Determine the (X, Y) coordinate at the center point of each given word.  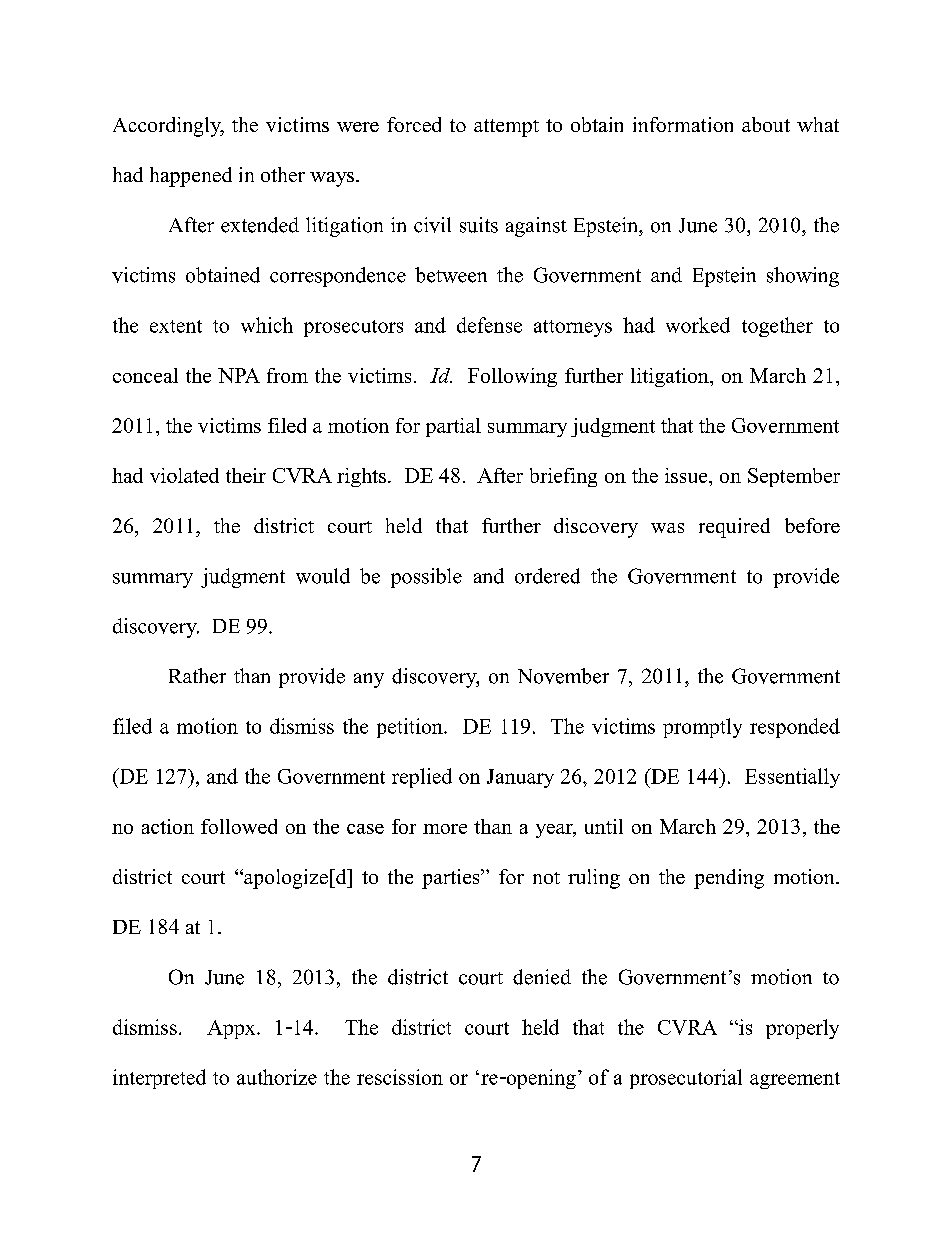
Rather (197, 676)
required (734, 528)
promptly (702, 728)
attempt (506, 128)
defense (489, 325)
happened (191, 177)
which (267, 325)
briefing (563, 477)
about (766, 124)
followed (239, 826)
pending (729, 879)
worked (698, 325)
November (563, 676)
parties (452, 879)
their (246, 475)
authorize (277, 1077)
